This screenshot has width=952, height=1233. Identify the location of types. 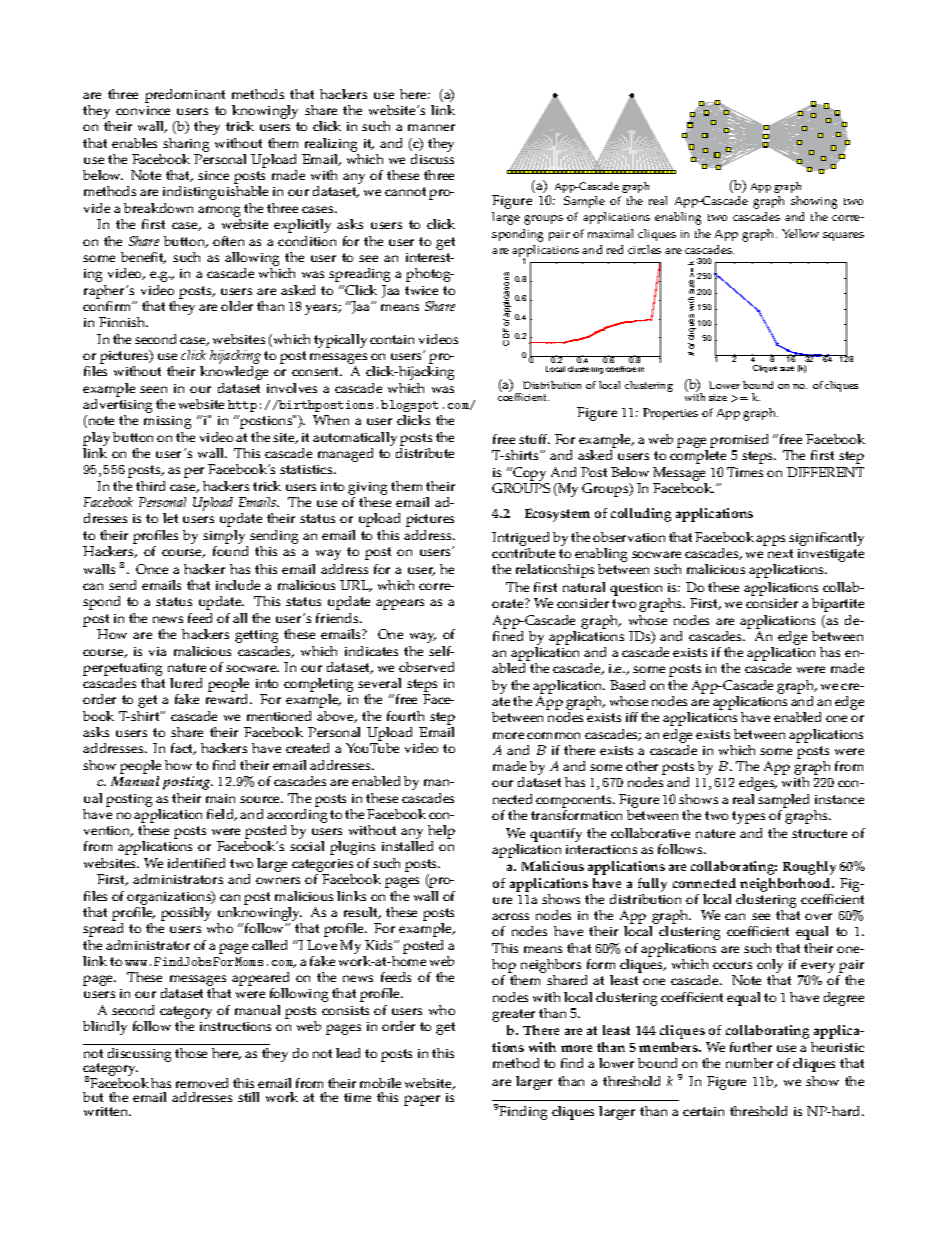
(748, 817).
